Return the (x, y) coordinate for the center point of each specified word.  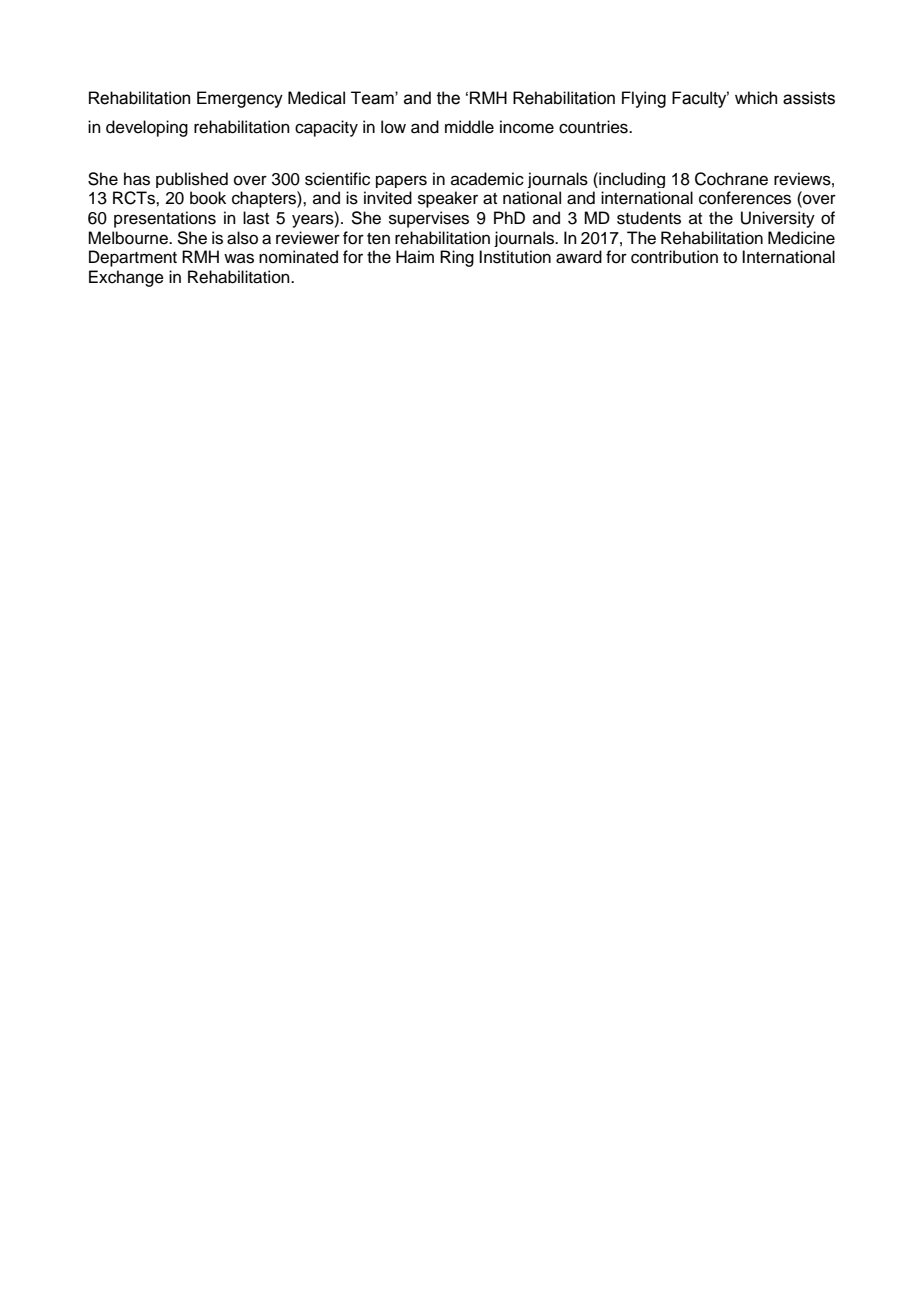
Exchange (126, 278)
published (192, 180)
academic (487, 179)
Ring (457, 258)
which (756, 98)
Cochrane (731, 179)
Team (373, 98)
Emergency (240, 99)
